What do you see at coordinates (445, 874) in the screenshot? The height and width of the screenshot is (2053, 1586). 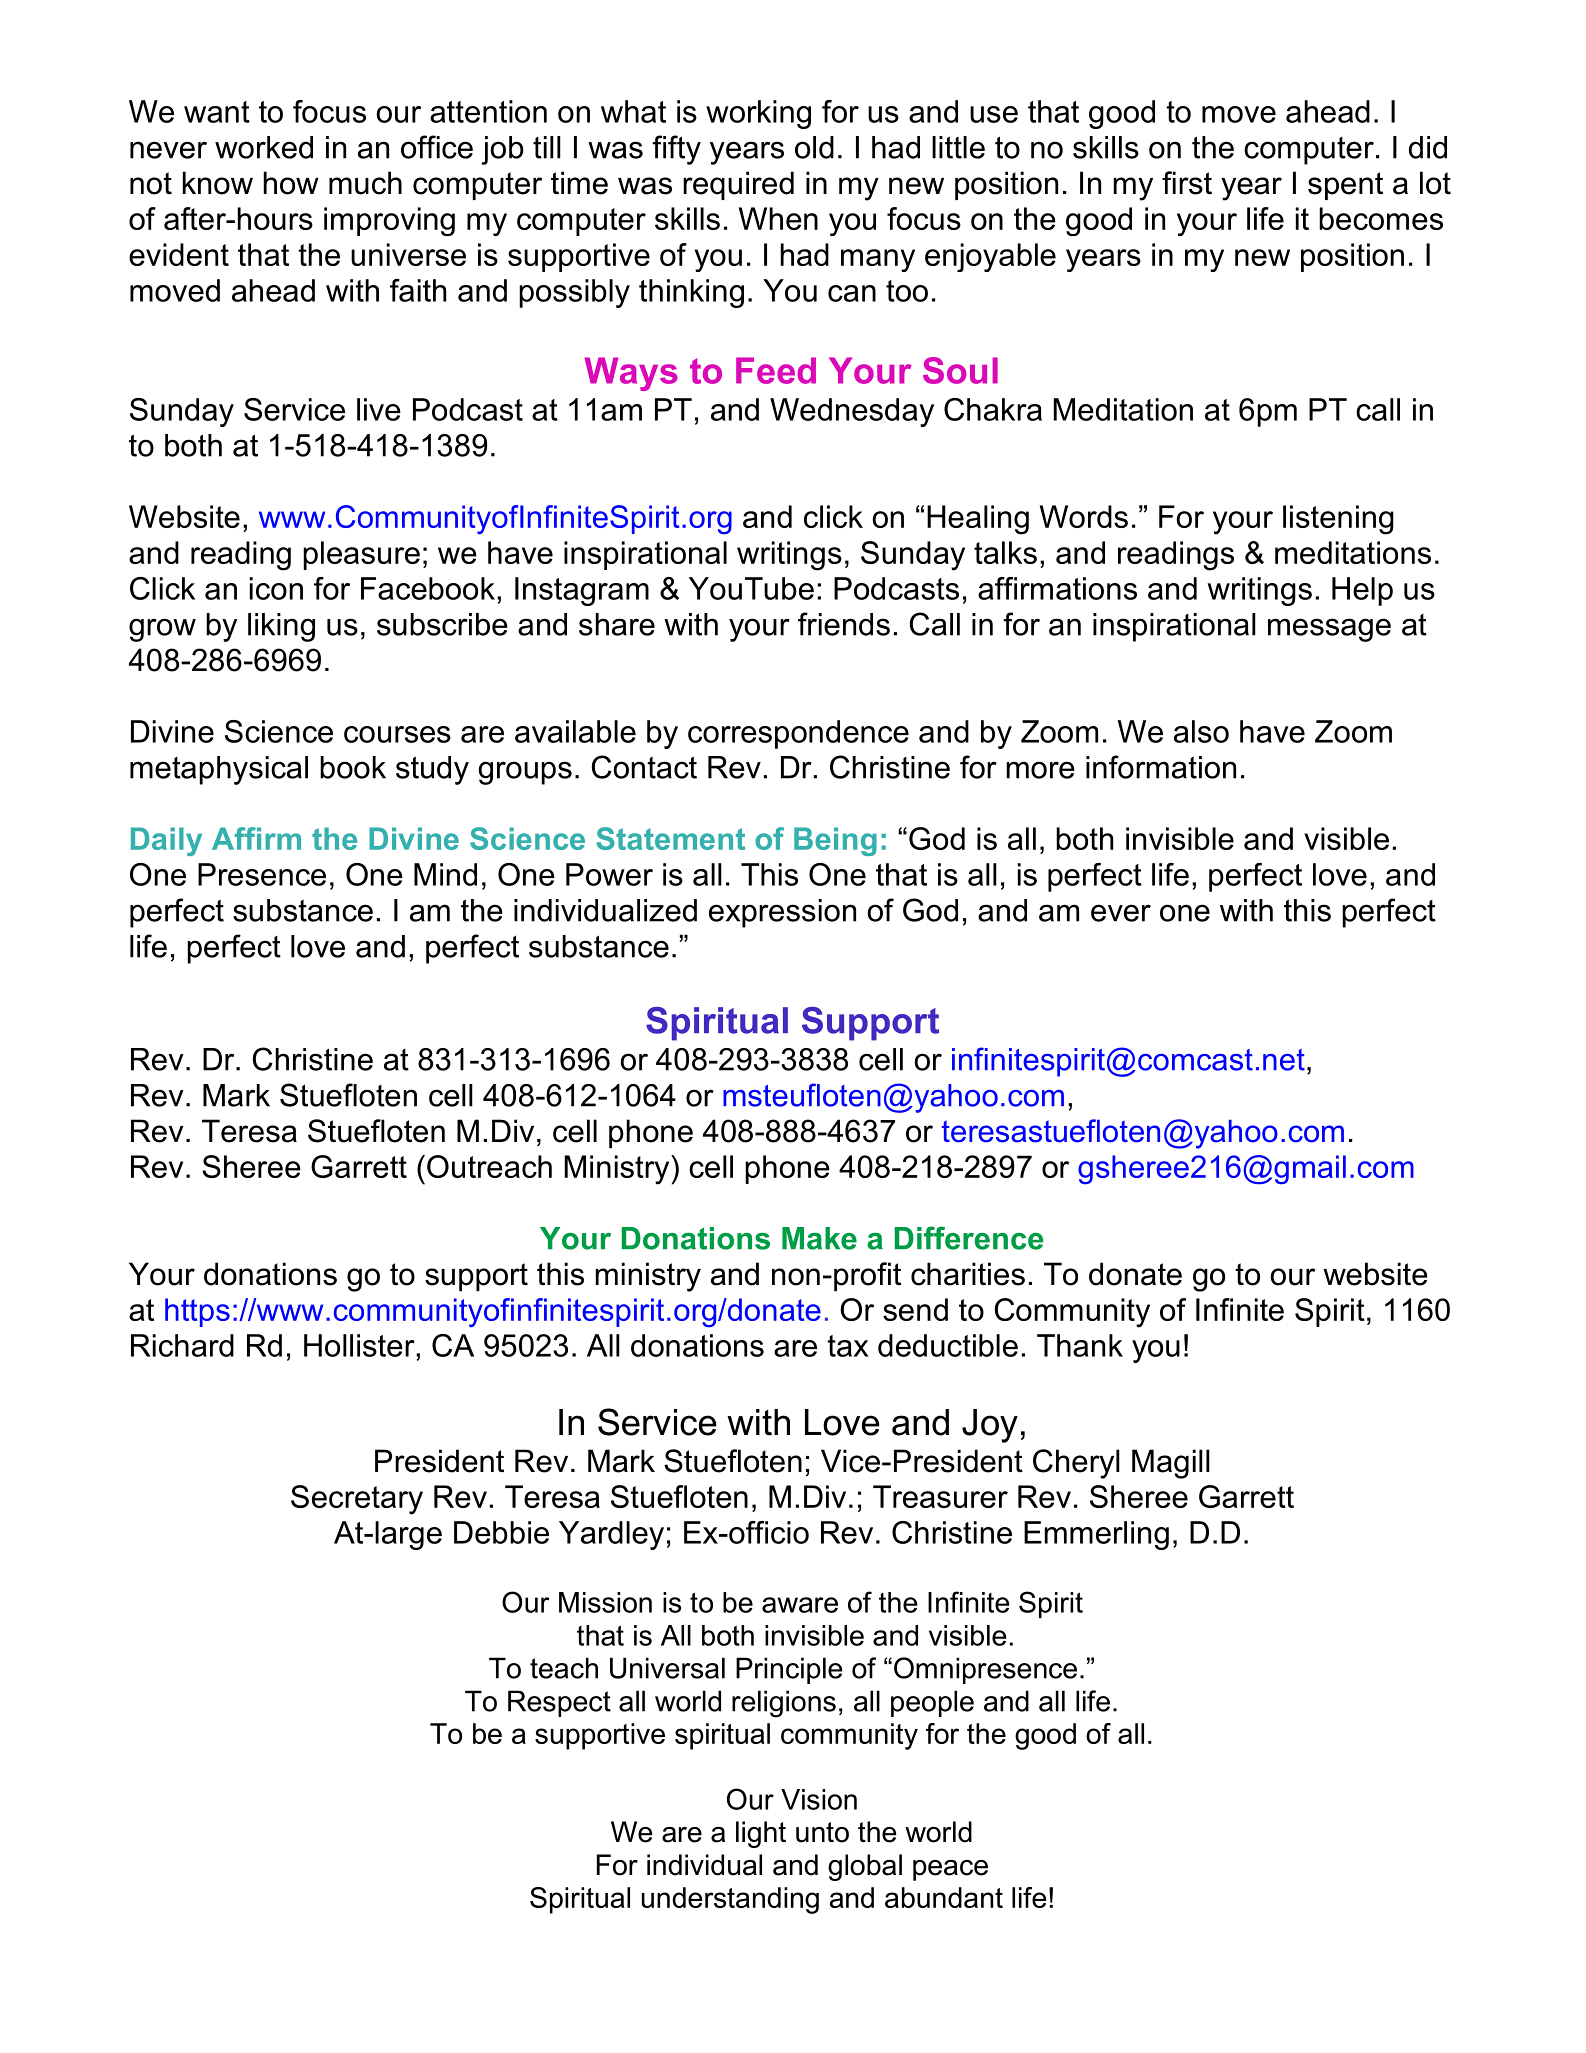 I see `Mind` at bounding box center [445, 874].
